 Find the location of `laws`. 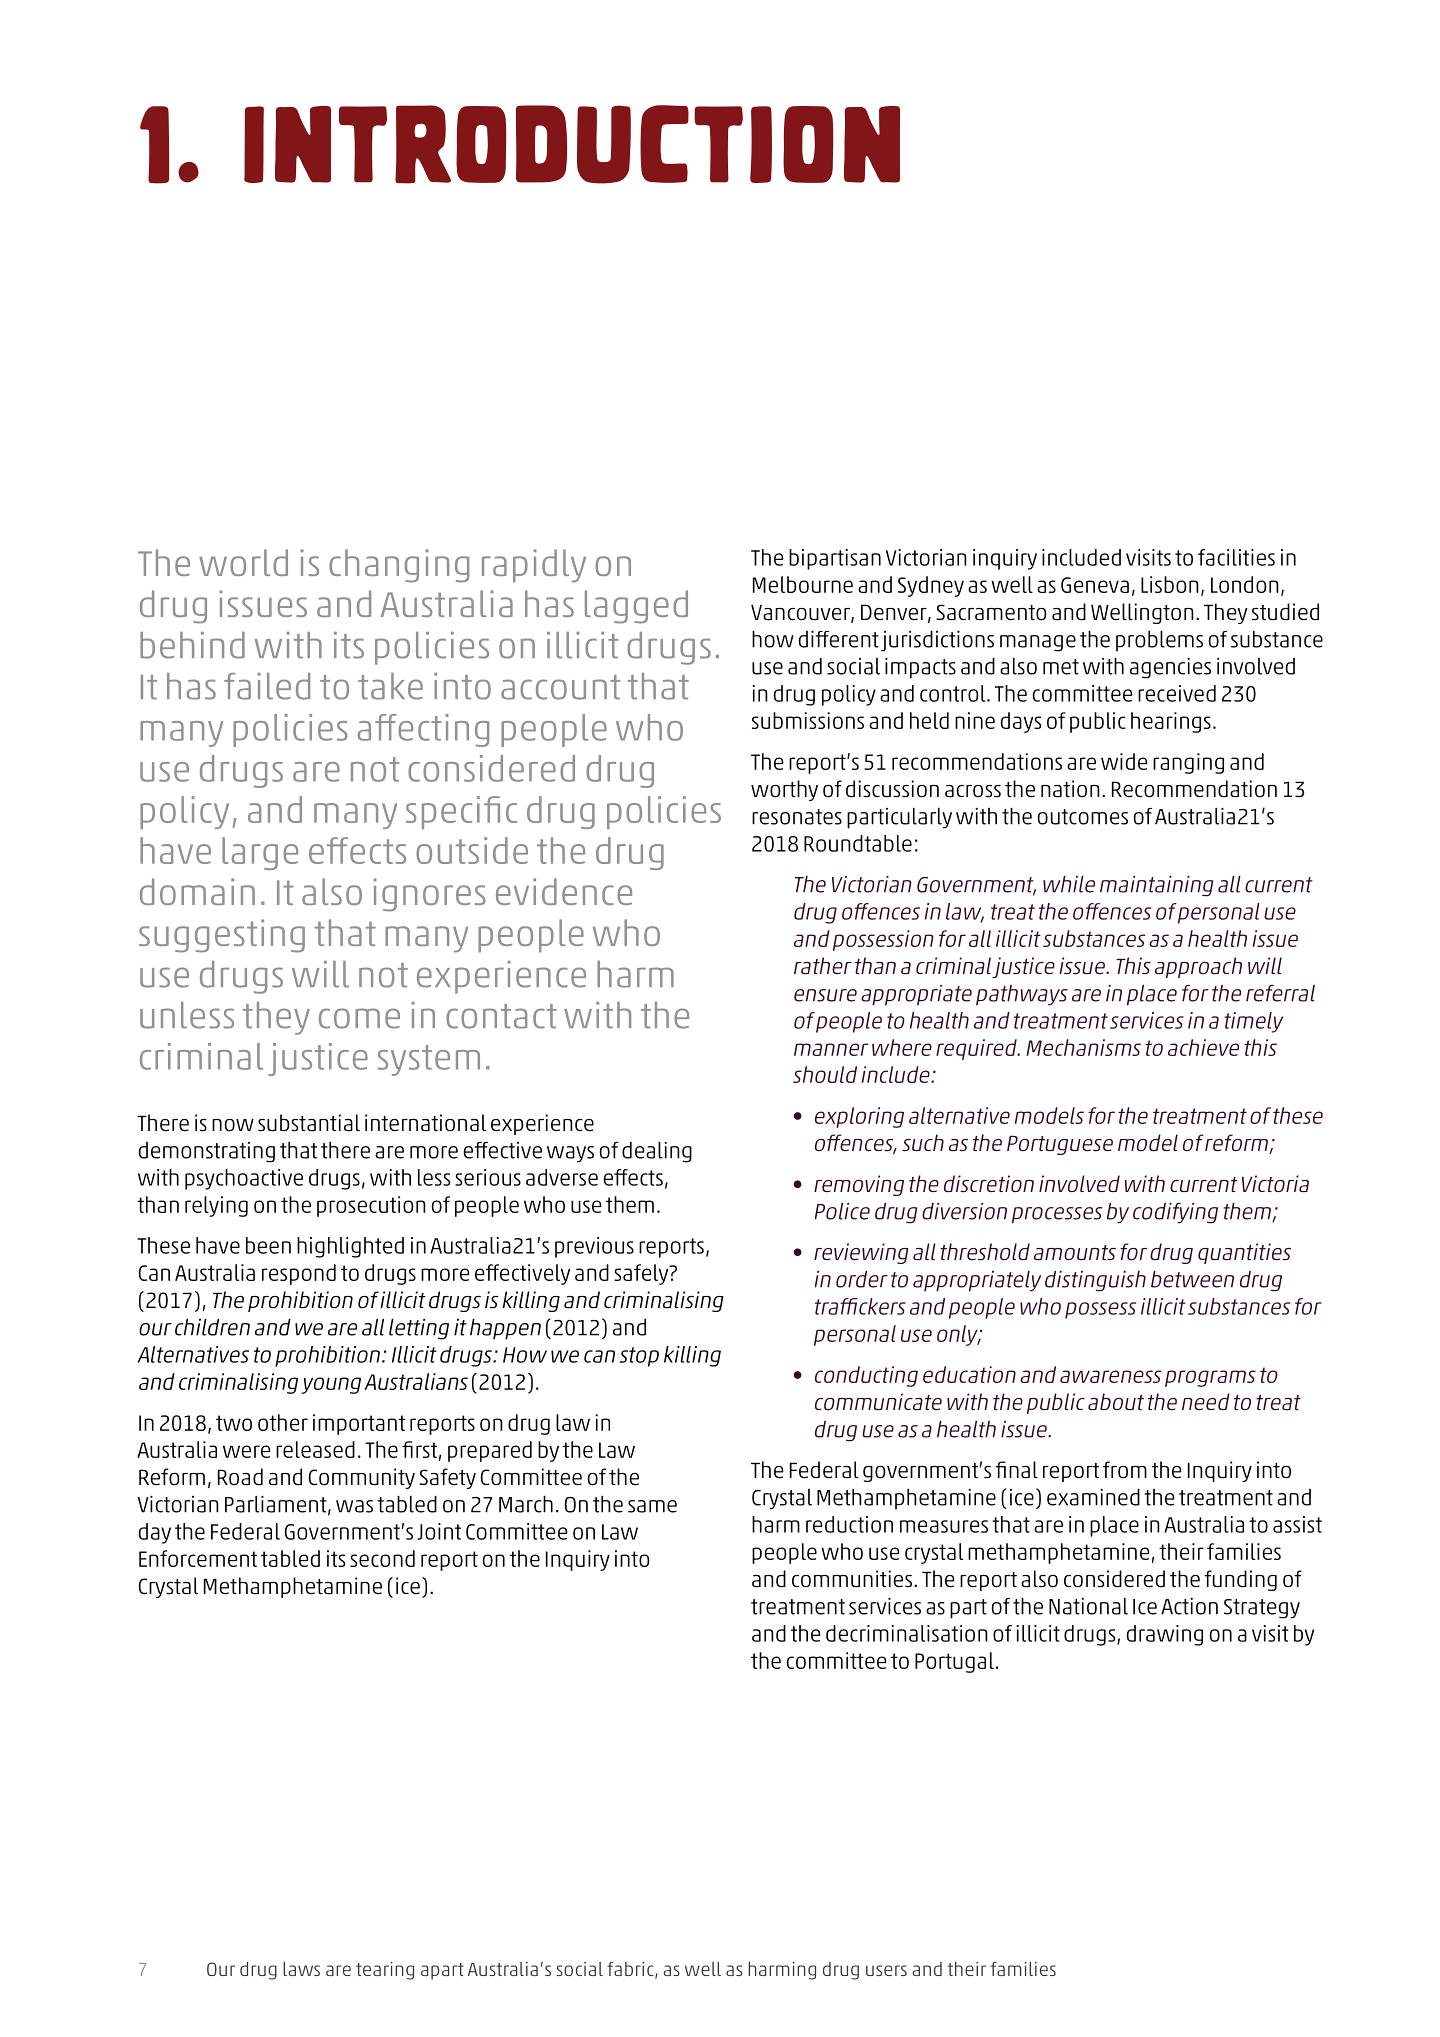

laws is located at coordinates (301, 1969).
